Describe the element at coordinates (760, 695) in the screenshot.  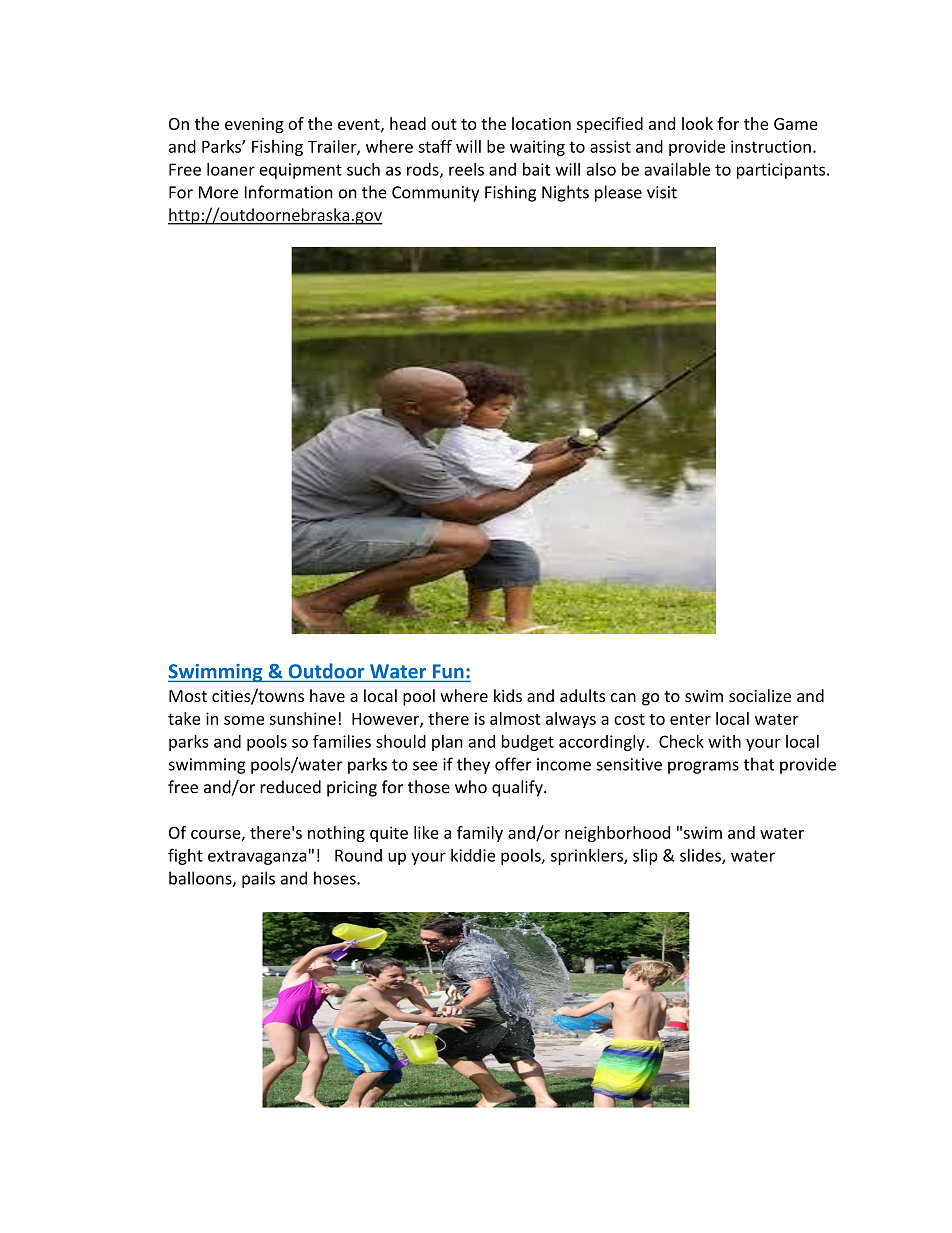
I see `socialize` at that location.
